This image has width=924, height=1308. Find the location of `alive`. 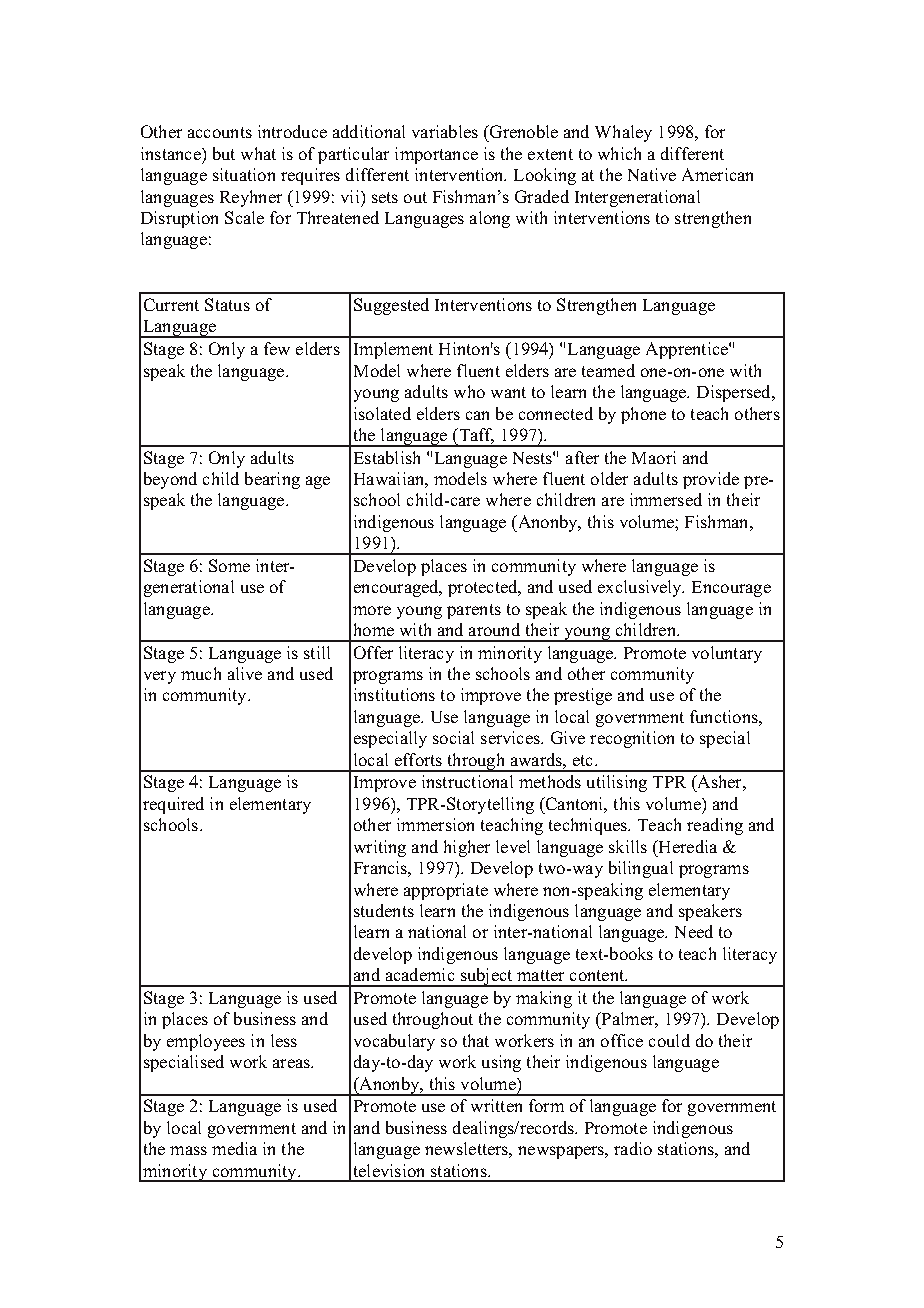

alive is located at coordinates (245, 673).
